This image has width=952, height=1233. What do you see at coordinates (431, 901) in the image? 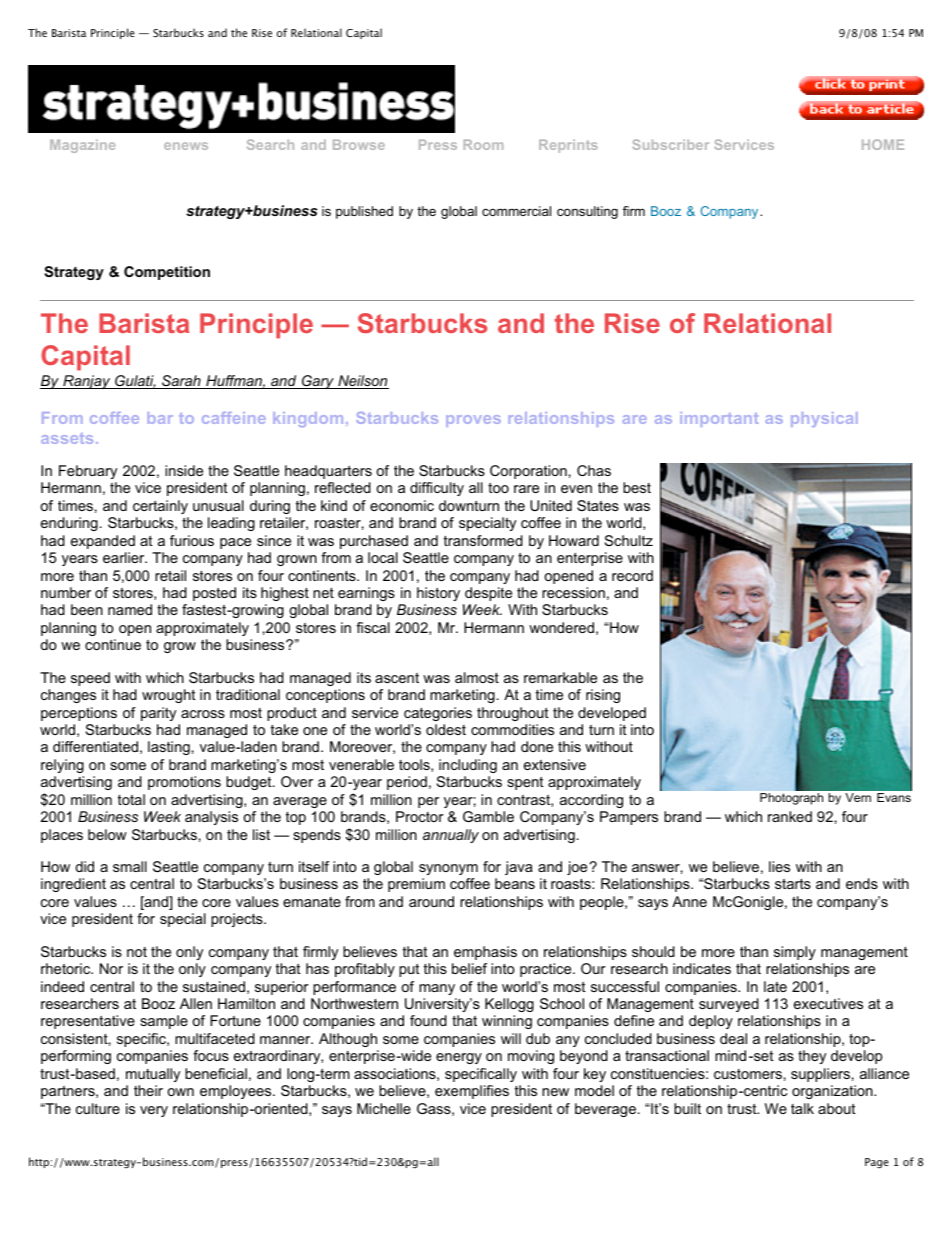
I see `around` at bounding box center [431, 901].
